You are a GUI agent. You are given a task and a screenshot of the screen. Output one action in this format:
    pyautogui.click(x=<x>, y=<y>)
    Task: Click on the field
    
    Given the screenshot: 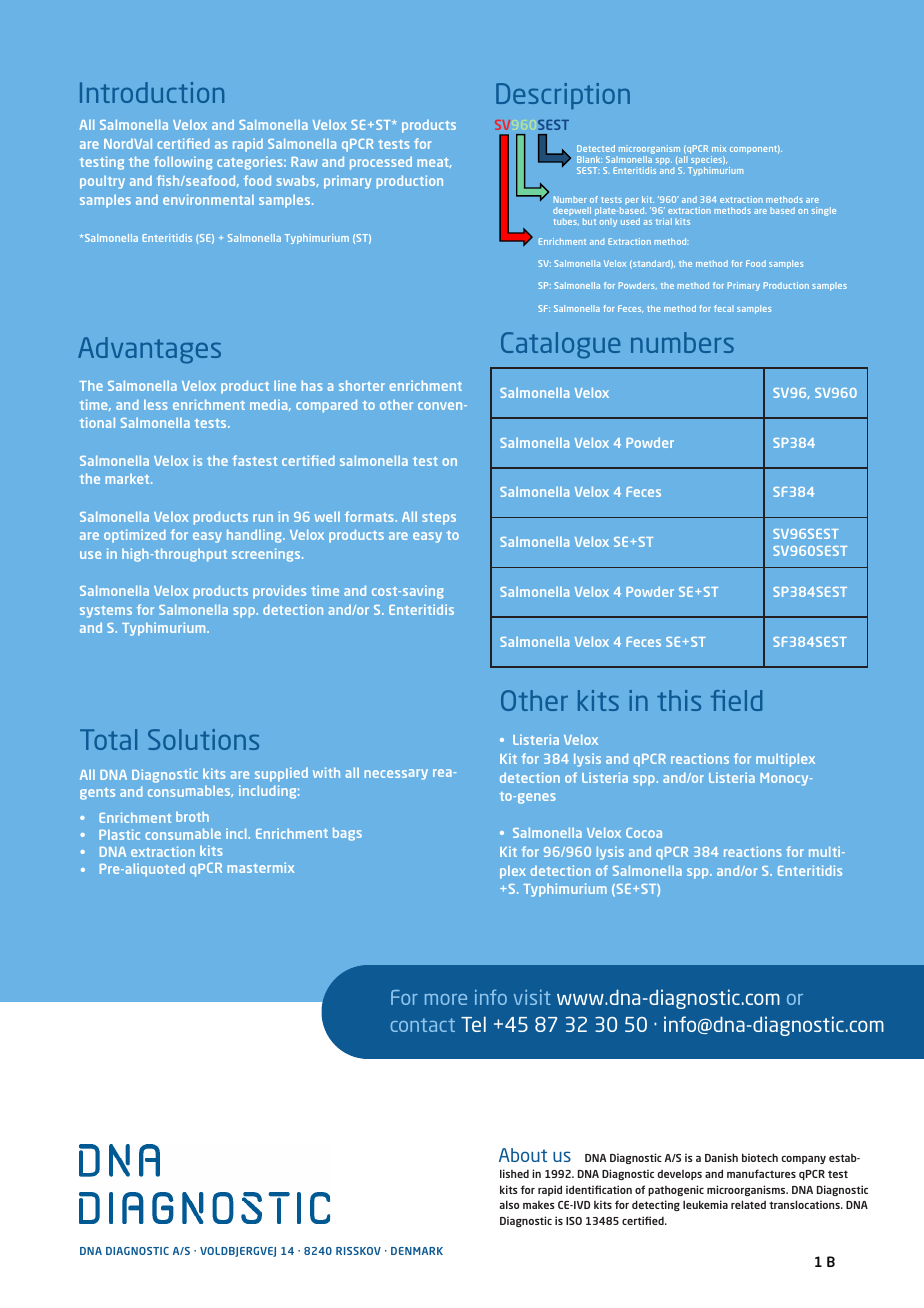 What is the action you would take?
    pyautogui.click(x=736, y=700)
